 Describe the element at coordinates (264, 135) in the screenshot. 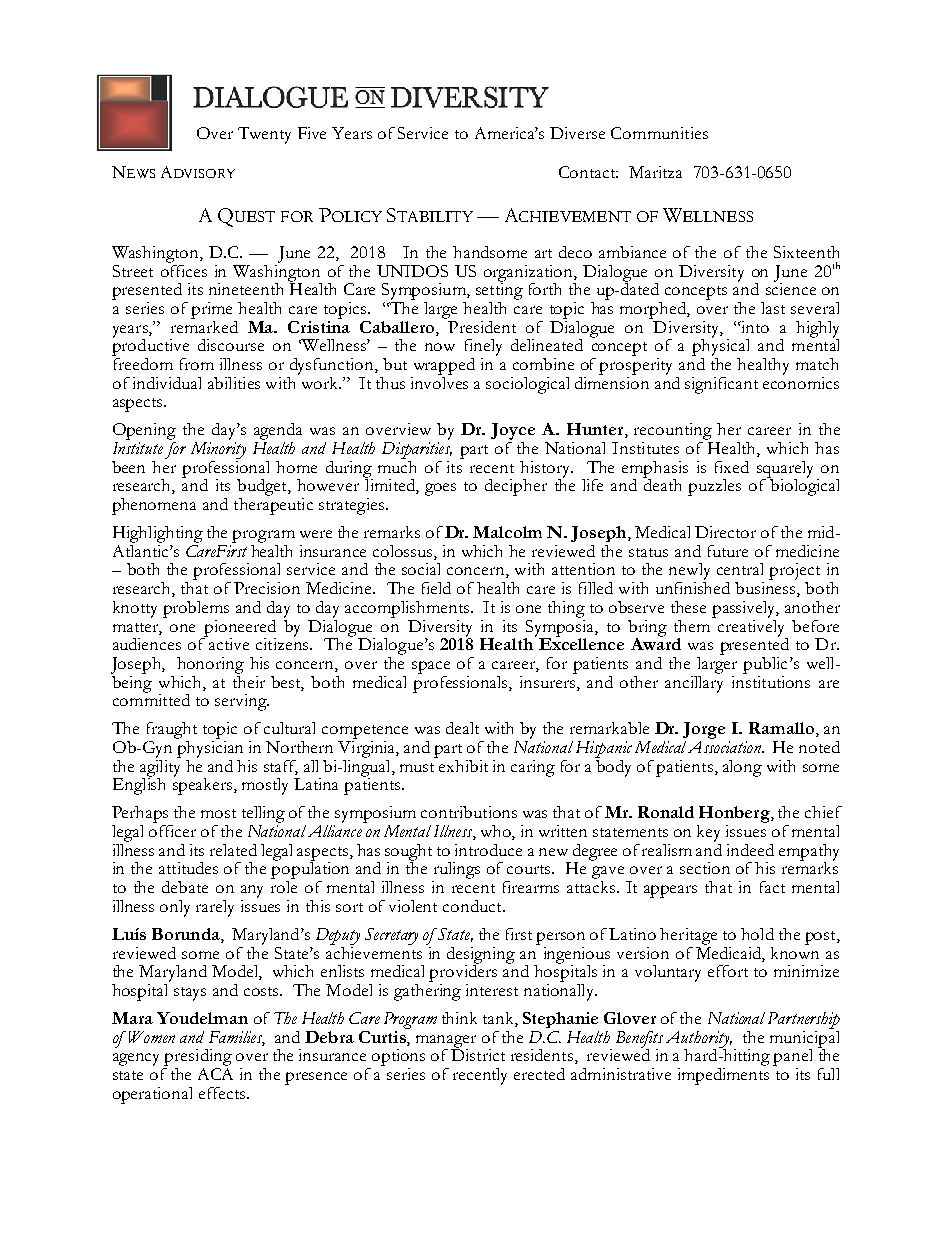

I see `Twenty` at that location.
